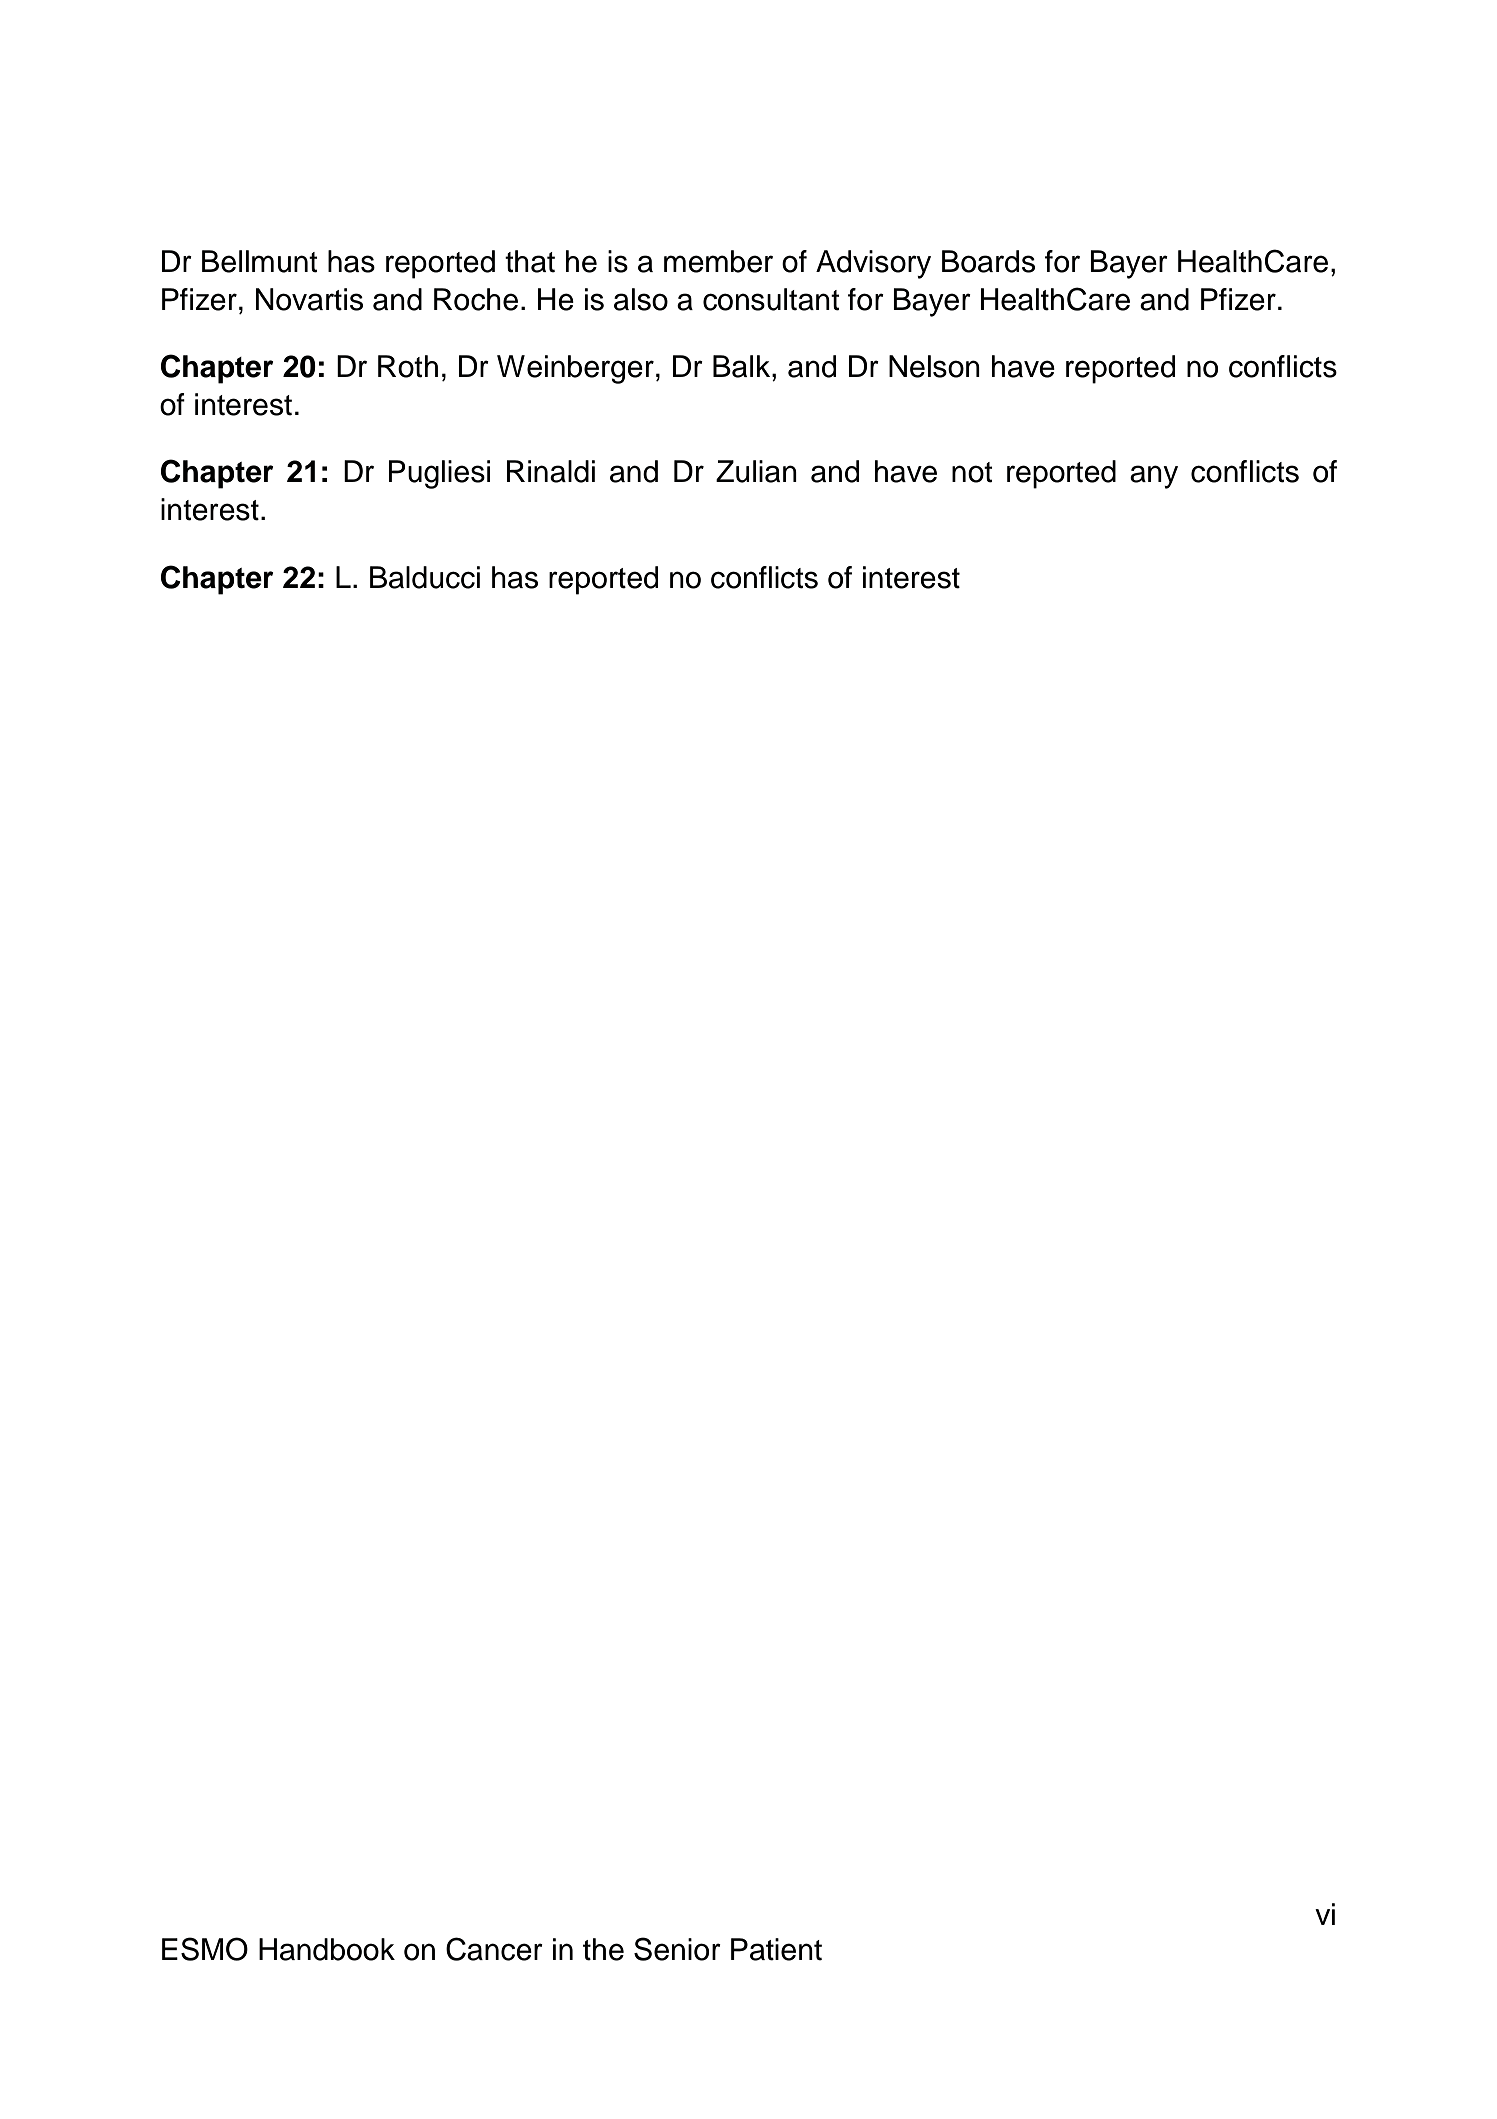  What do you see at coordinates (776, 1949) in the page?
I see `Patient` at bounding box center [776, 1949].
